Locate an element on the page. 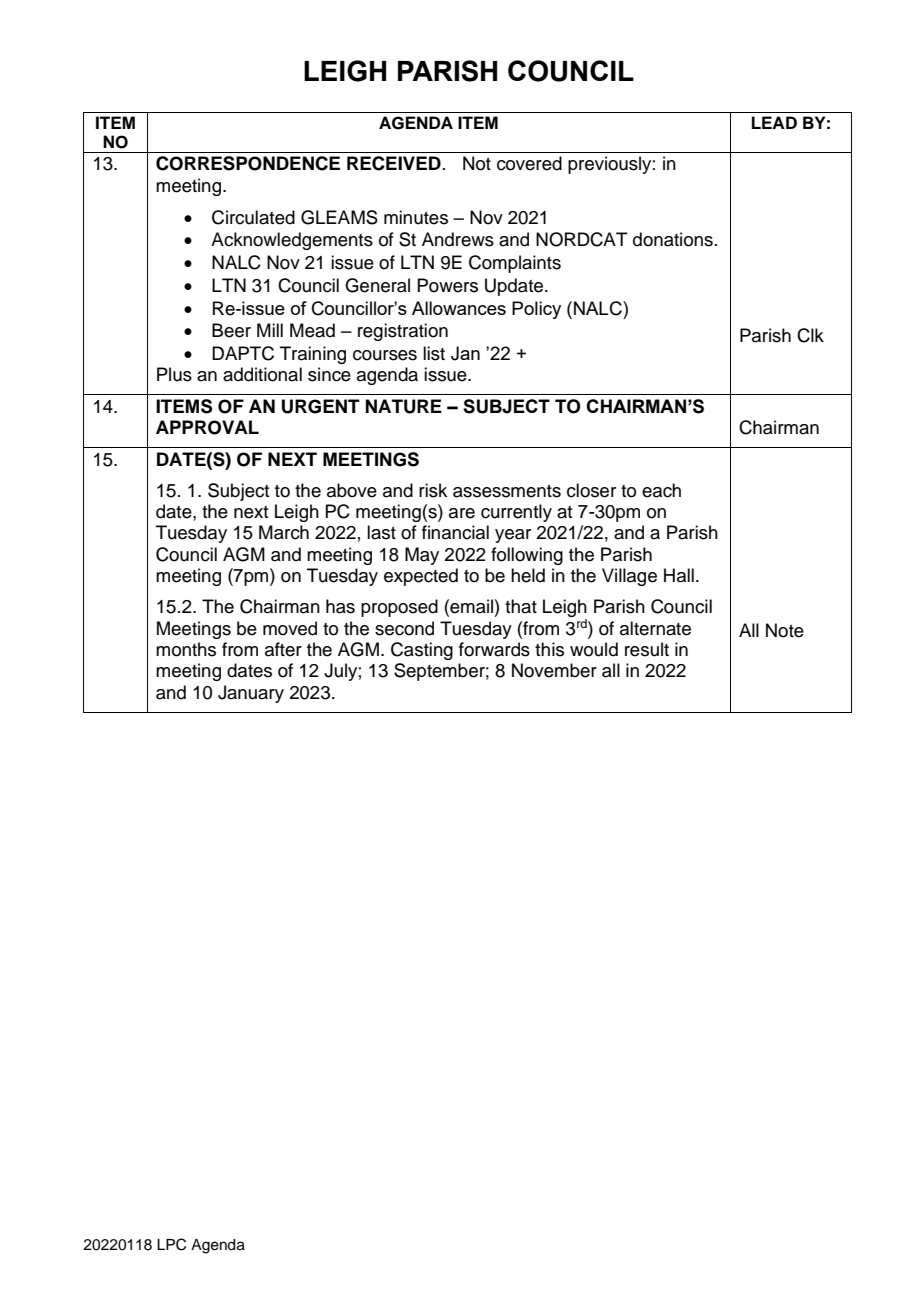 This image has width=924, height=1308. January is located at coordinates (251, 694).
